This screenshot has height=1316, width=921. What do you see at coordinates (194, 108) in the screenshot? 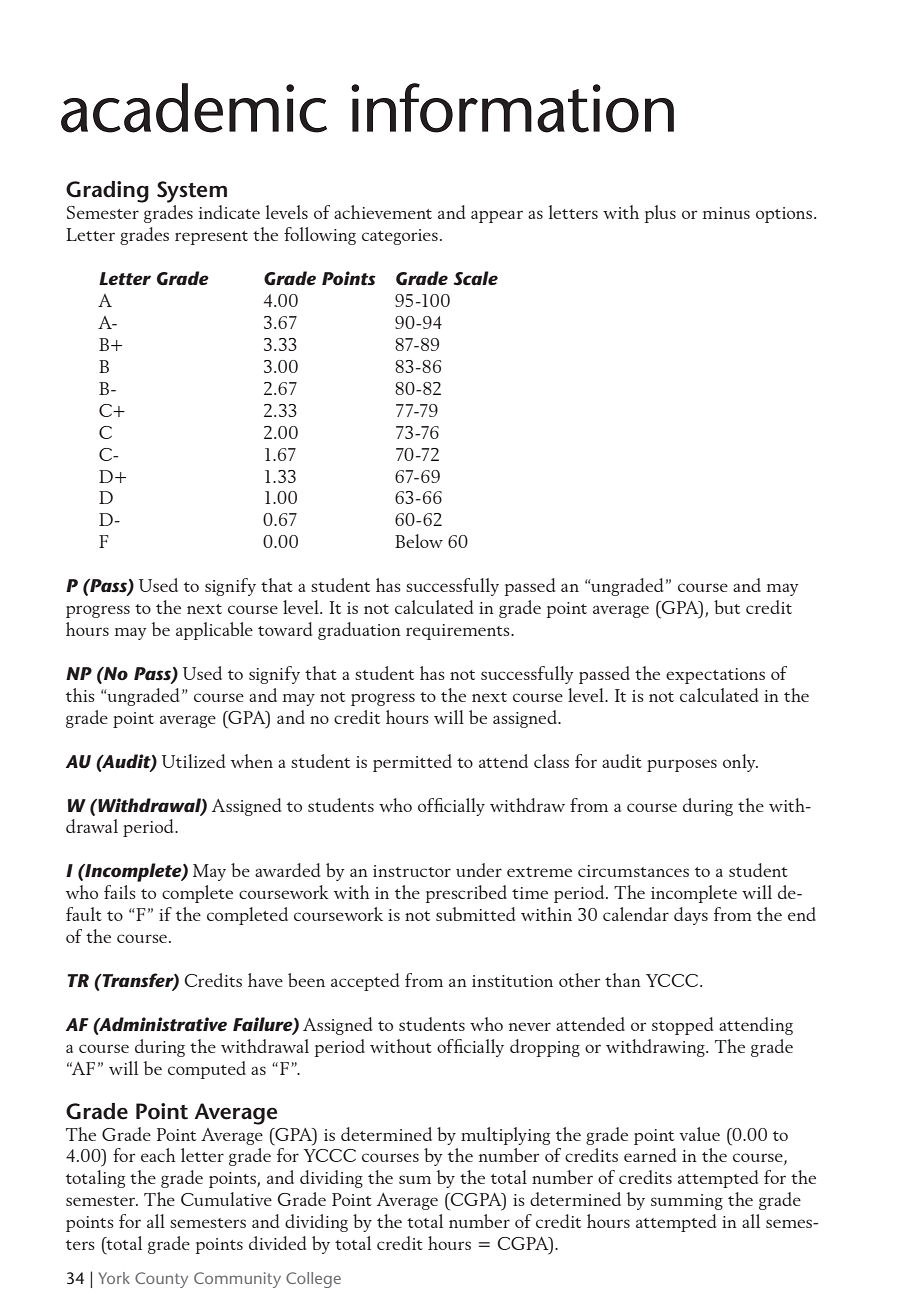
I see `academic` at bounding box center [194, 108].
